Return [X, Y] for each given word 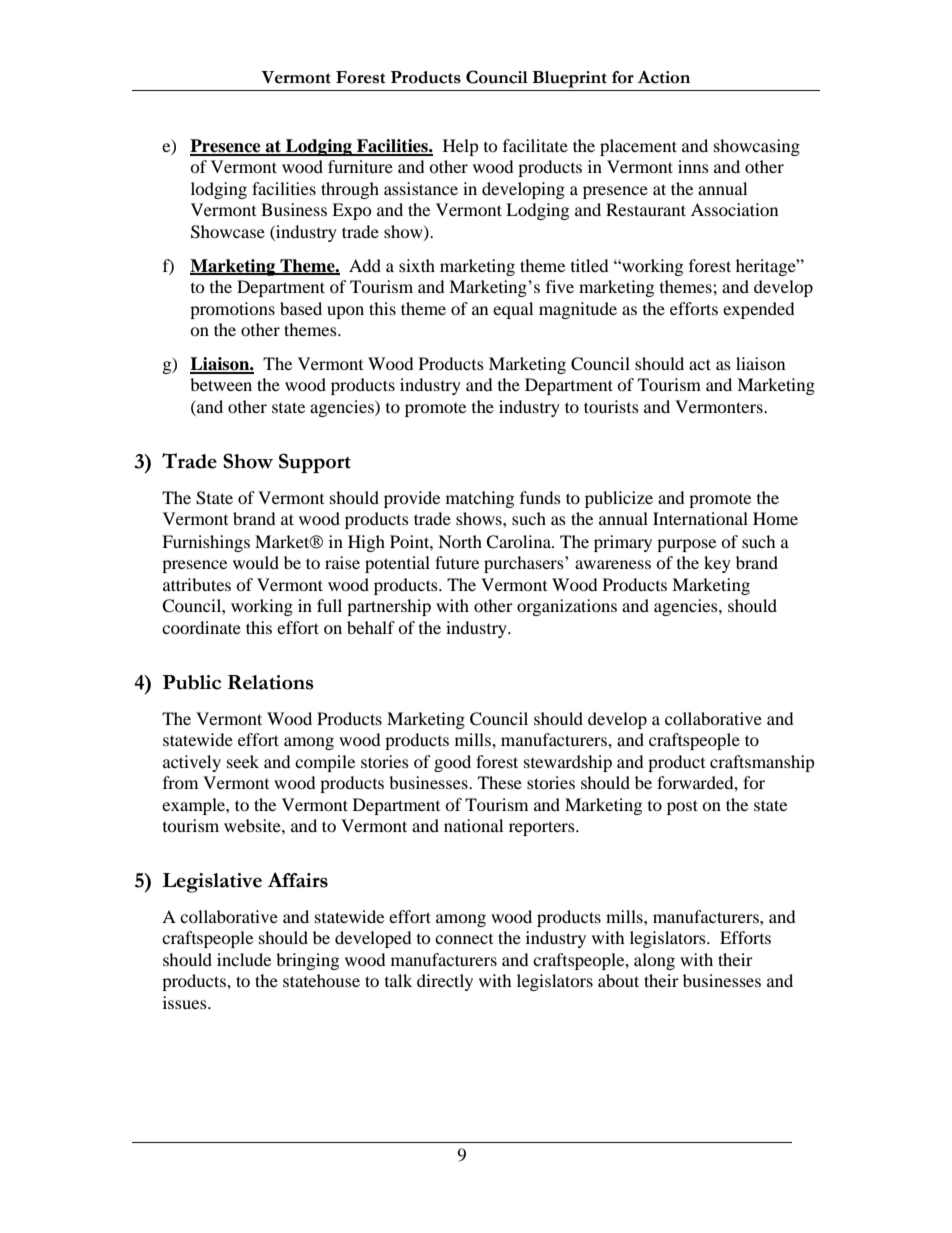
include [244, 959]
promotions [232, 310]
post [682, 807]
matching [480, 499]
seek [243, 761]
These [500, 782]
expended [759, 310]
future [457, 562]
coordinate [201, 627]
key [717, 564]
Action [664, 77]
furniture [360, 166]
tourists [611, 406]
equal [513, 310]
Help [461, 147]
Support [315, 463]
